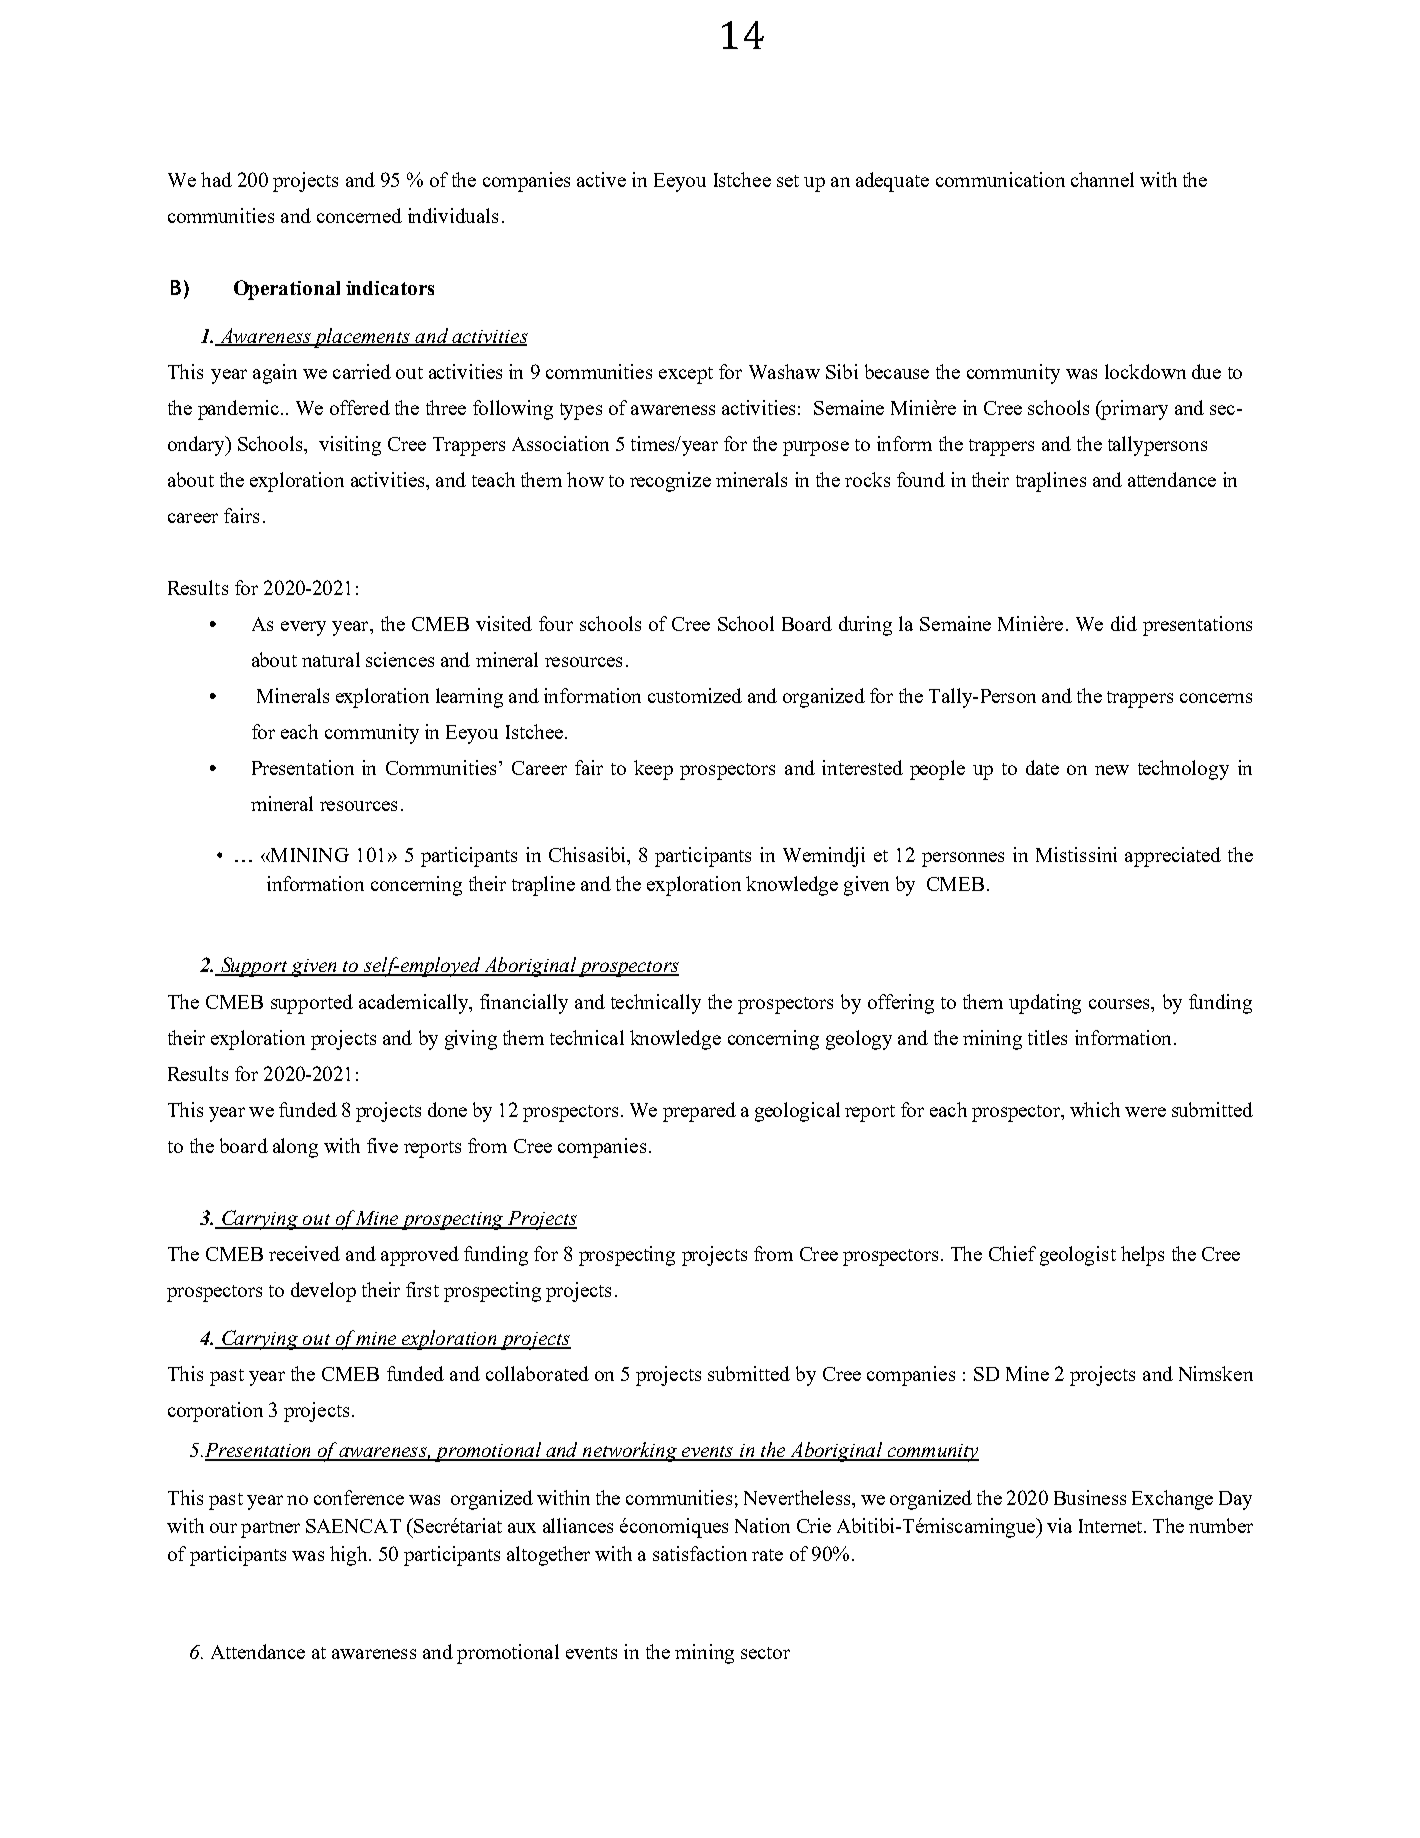 The width and height of the screenshot is (1420, 1838). What do you see at coordinates (765, 1653) in the screenshot?
I see `sector` at bounding box center [765, 1653].
